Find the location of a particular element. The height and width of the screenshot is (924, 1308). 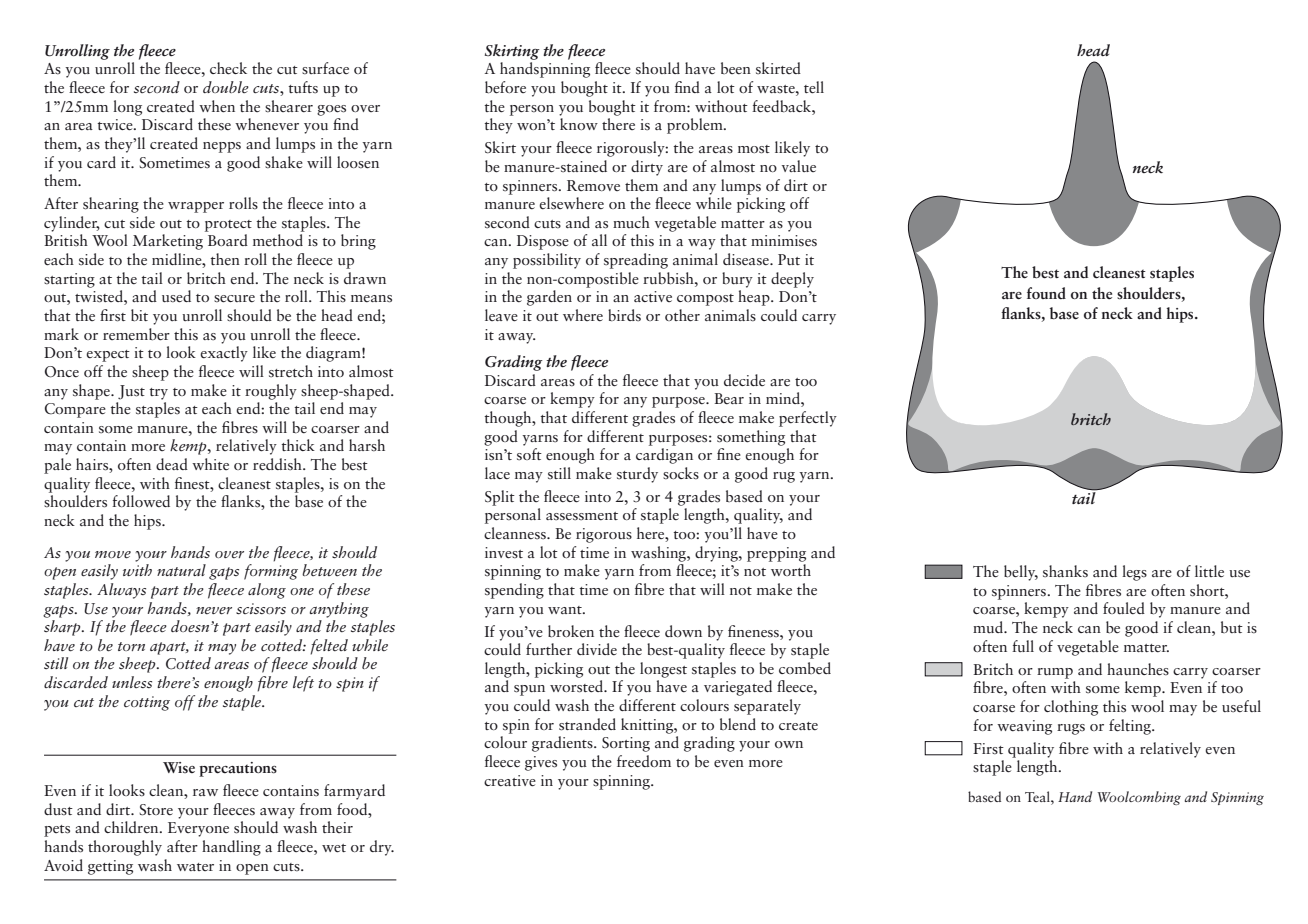

variegated is located at coordinates (738, 688).
